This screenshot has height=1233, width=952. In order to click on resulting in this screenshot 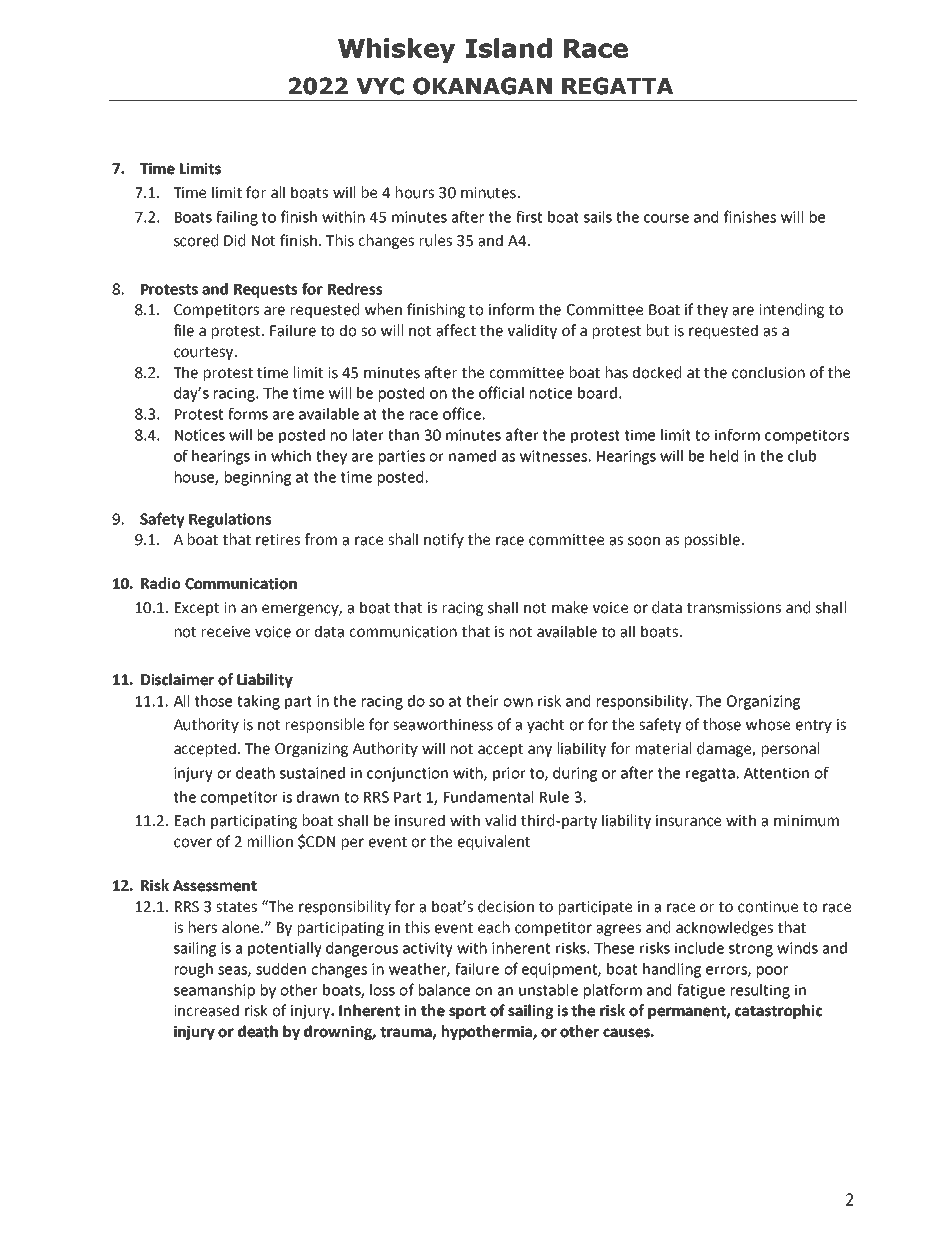, I will do `click(760, 991)`.
